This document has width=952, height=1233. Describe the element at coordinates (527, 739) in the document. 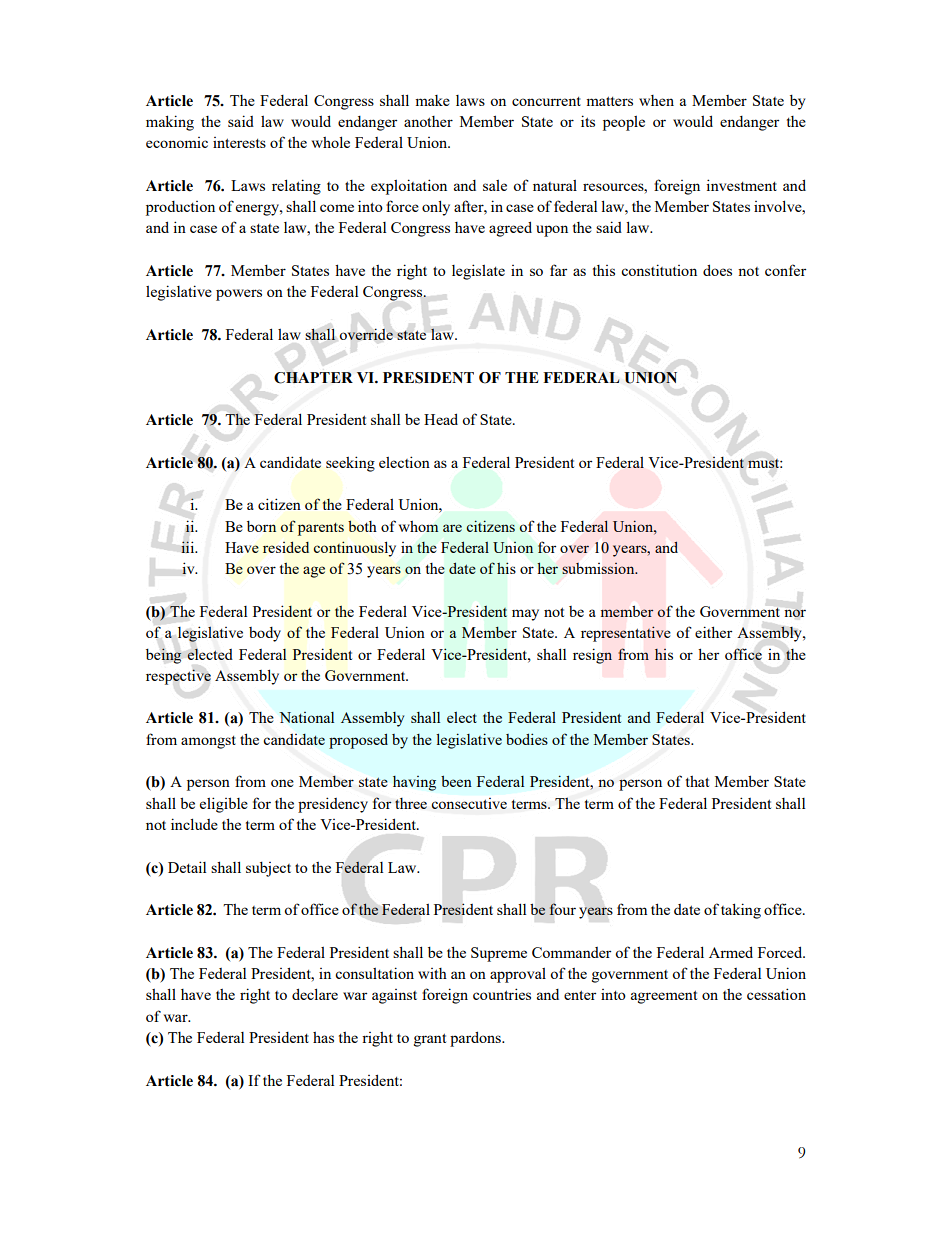

I see `bodies` at that location.
